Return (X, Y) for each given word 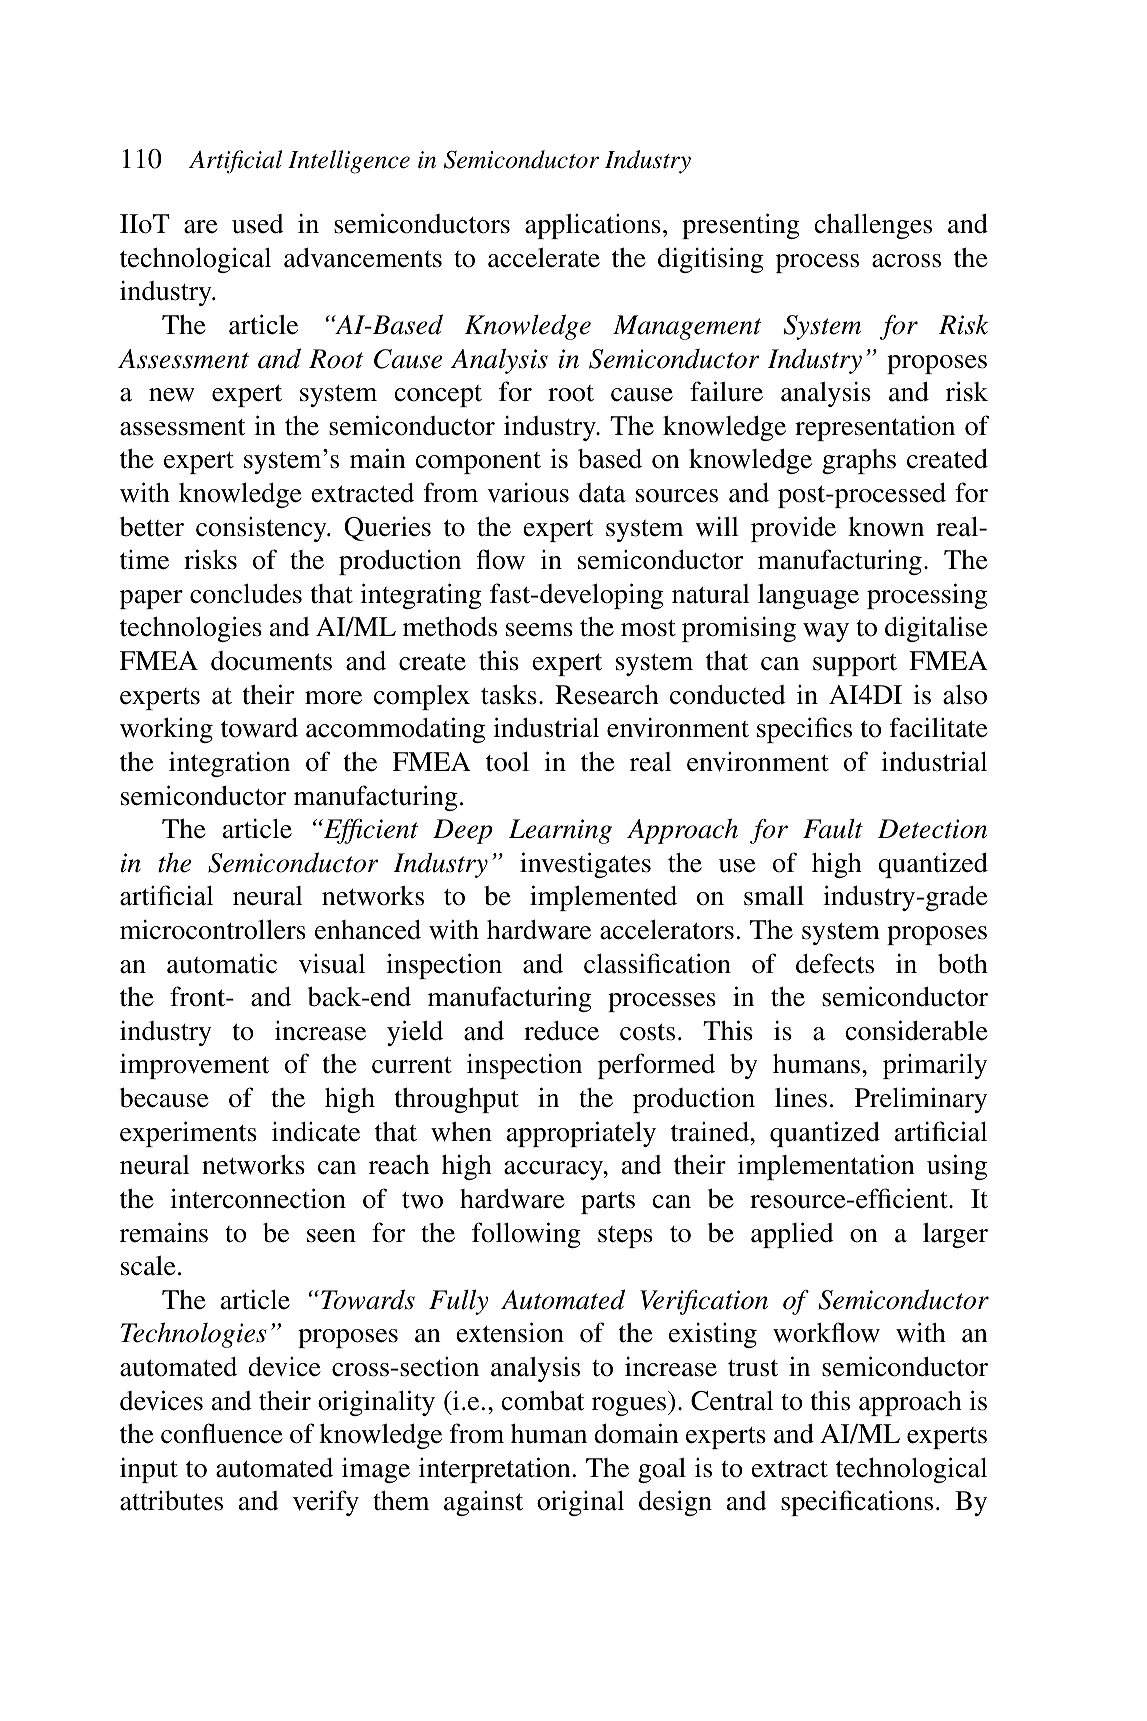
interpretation (495, 1470)
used (258, 224)
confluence (222, 1433)
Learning (560, 831)
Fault (833, 829)
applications (593, 226)
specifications (857, 1503)
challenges (873, 226)
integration (229, 764)
